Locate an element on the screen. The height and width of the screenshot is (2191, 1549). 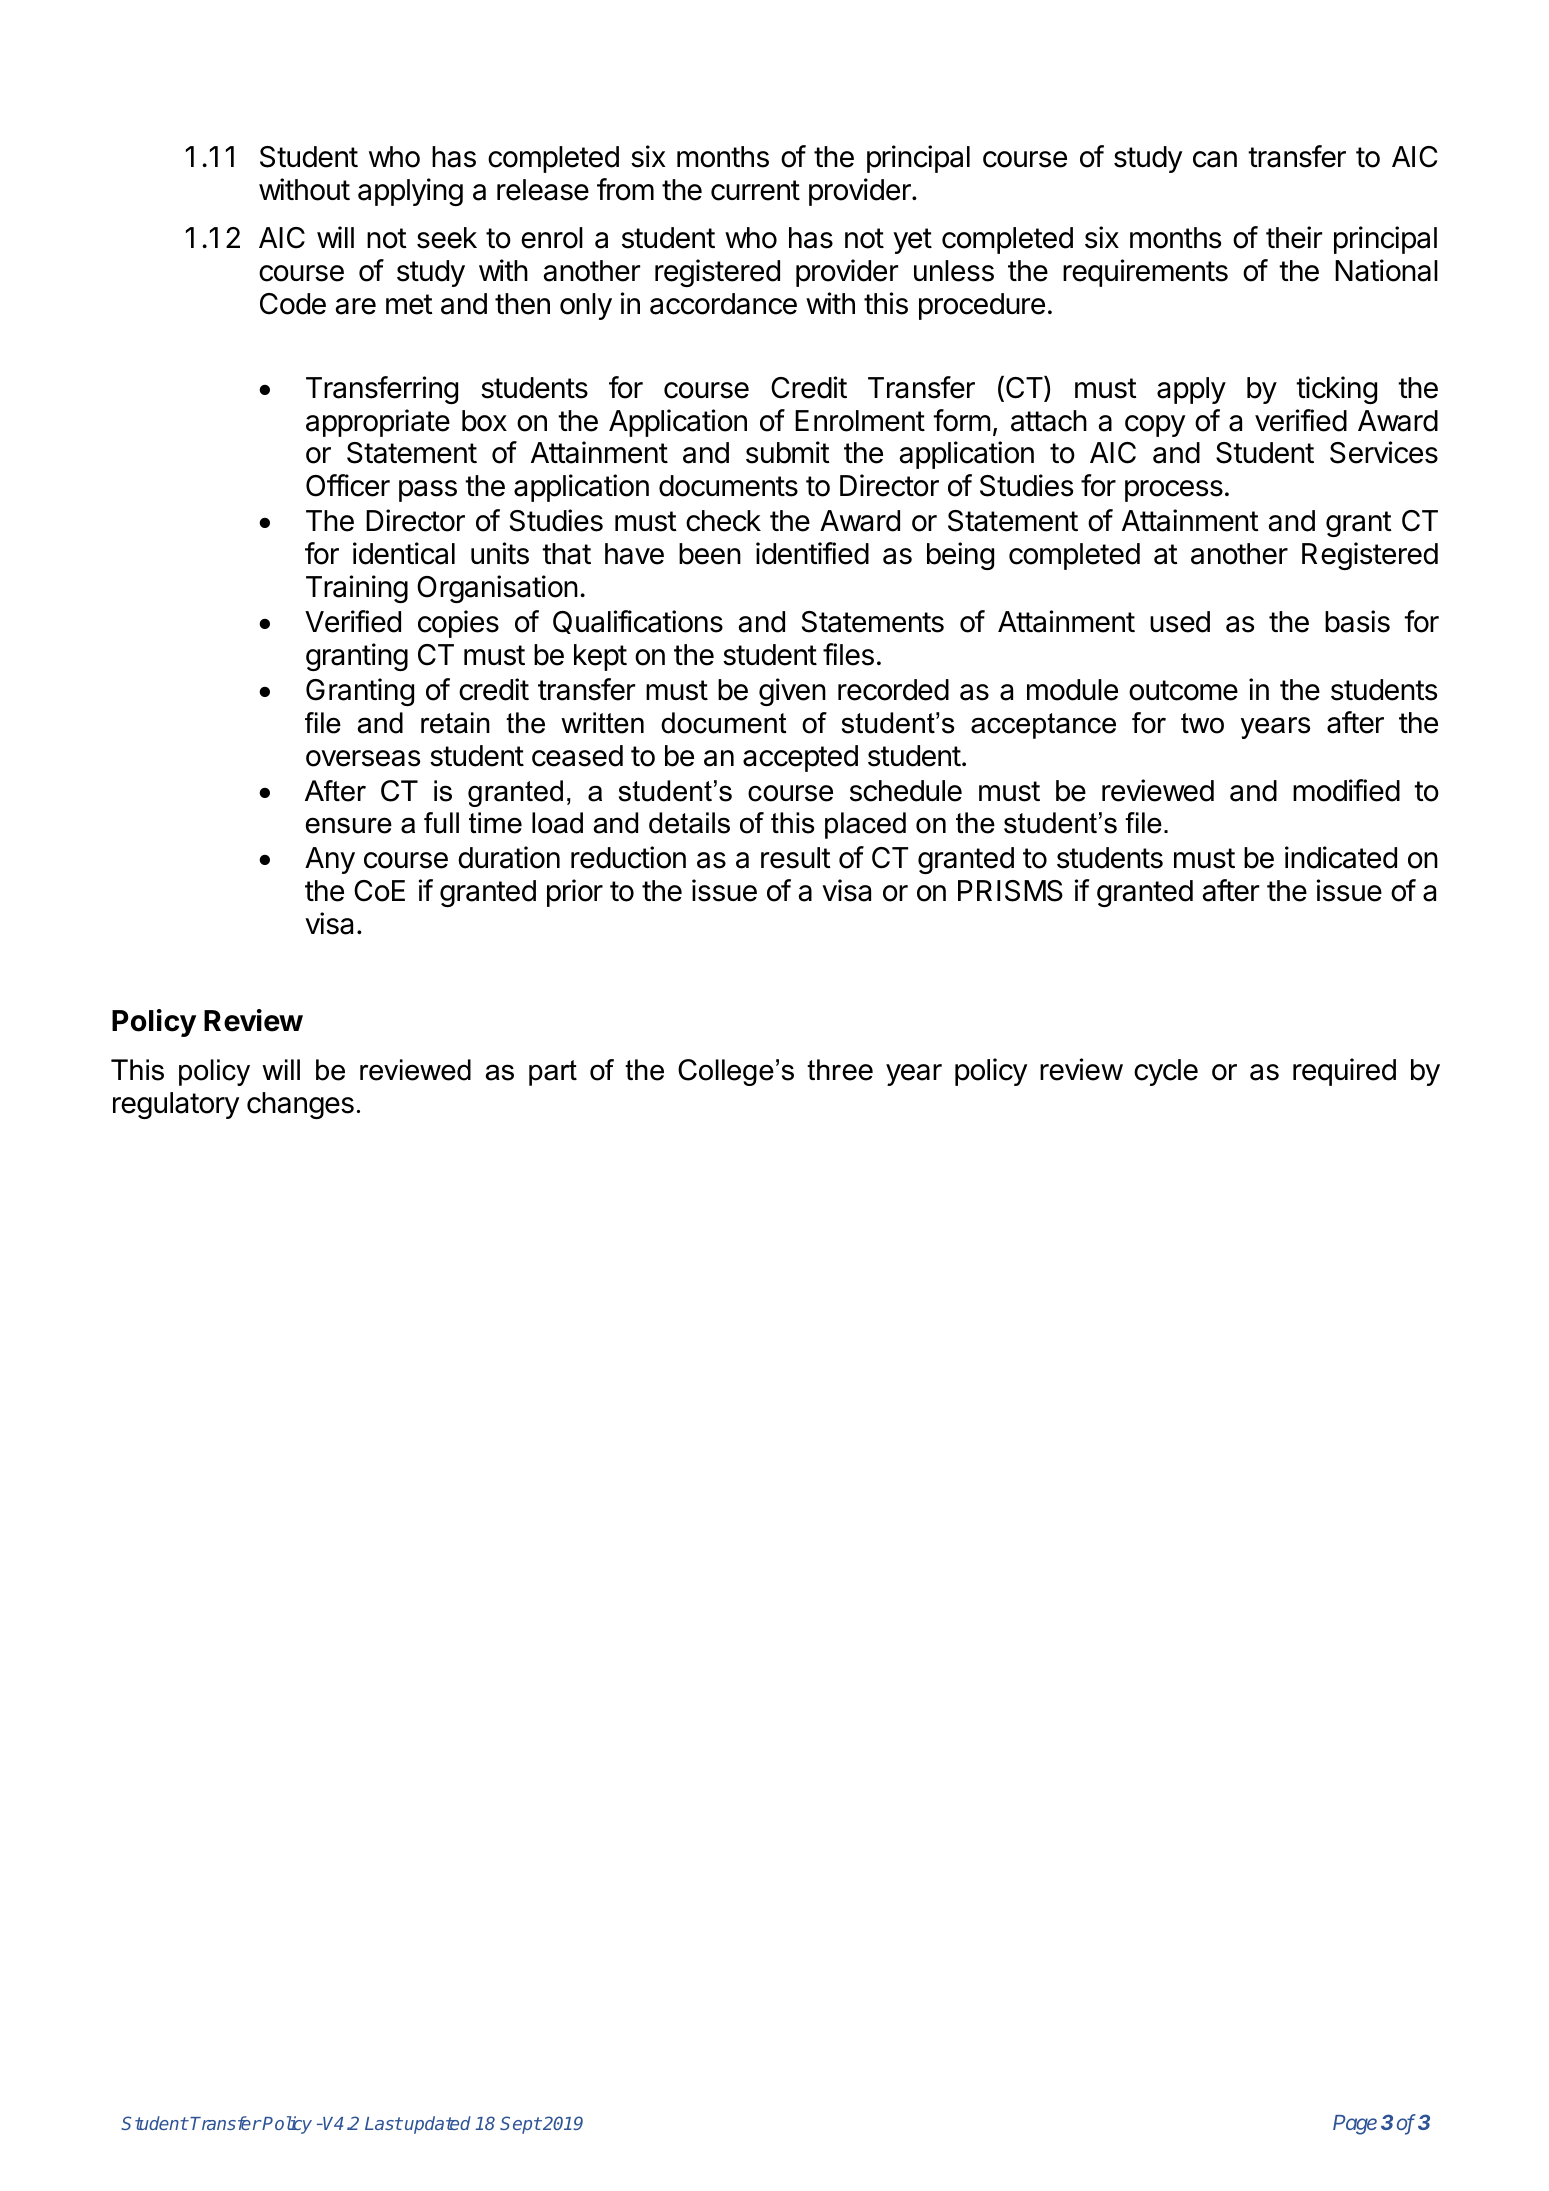
cycle is located at coordinates (1166, 1072).
